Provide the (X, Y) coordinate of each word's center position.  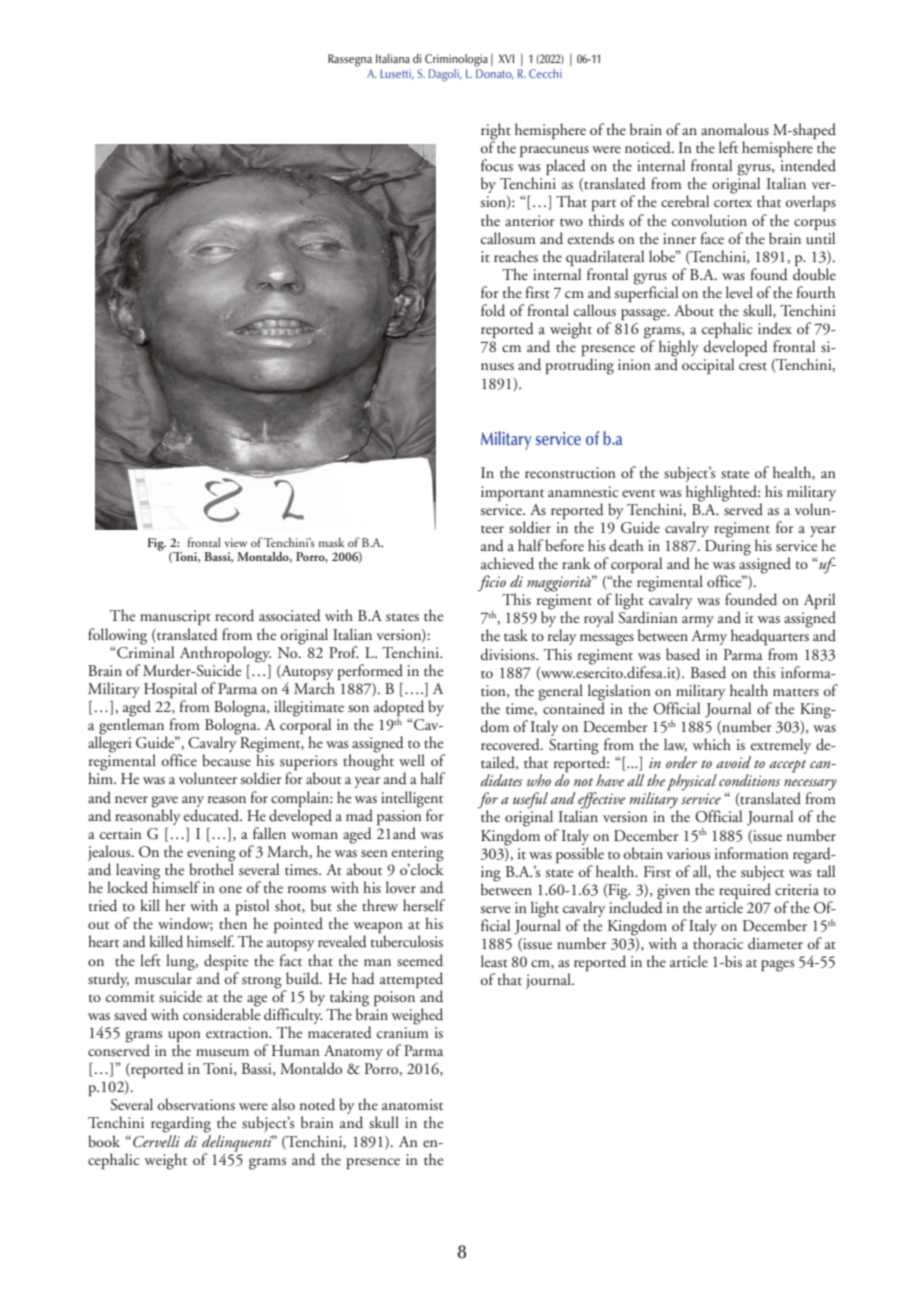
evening (211, 855)
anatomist (412, 1105)
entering (418, 855)
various (688, 854)
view (236, 542)
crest (753, 366)
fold (493, 310)
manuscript (175, 617)
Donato (495, 74)
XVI (506, 58)
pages (777, 966)
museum (222, 1053)
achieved (507, 563)
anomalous (735, 129)
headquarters (770, 636)
